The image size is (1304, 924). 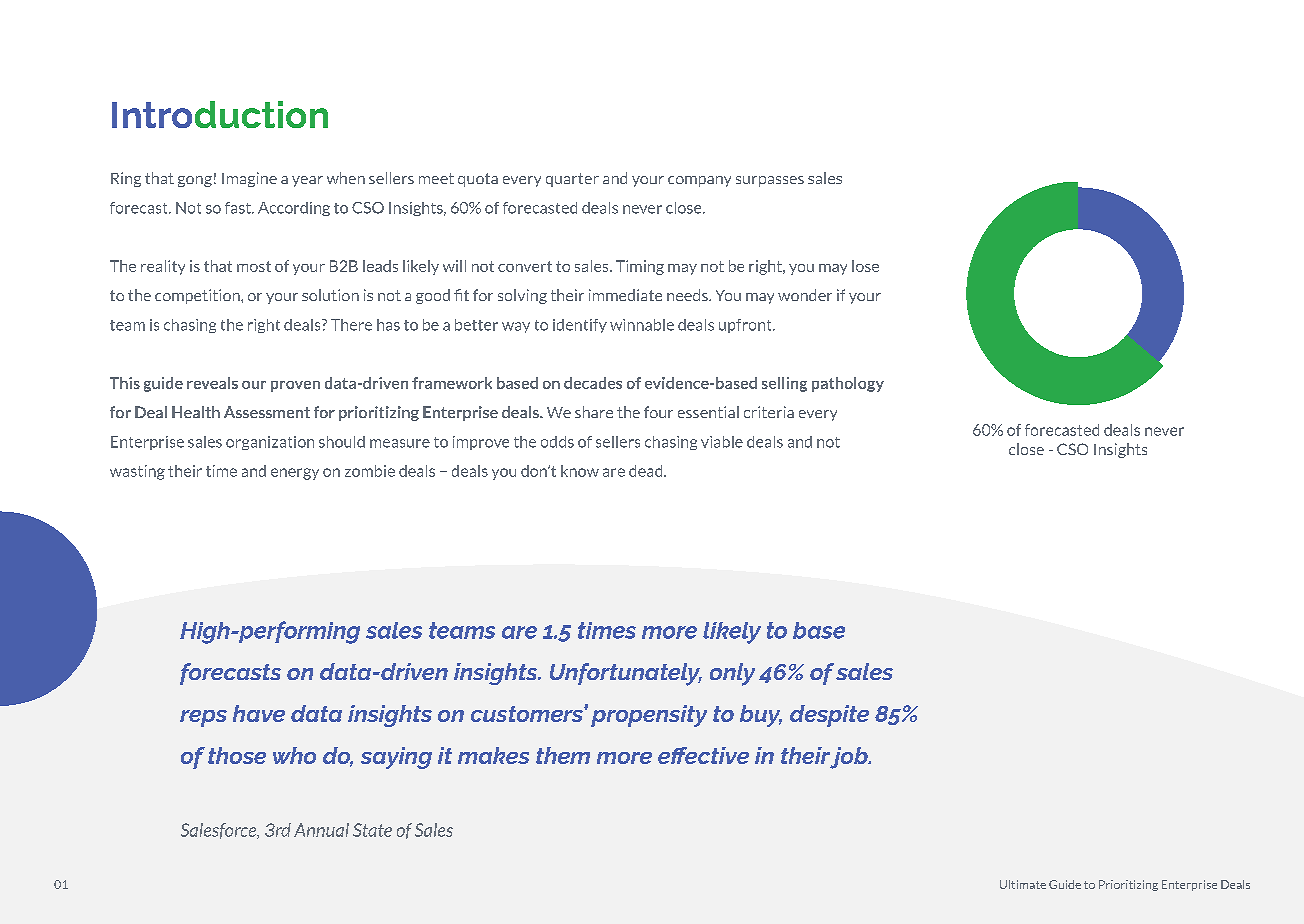 I want to click on quarter, so click(x=572, y=180).
